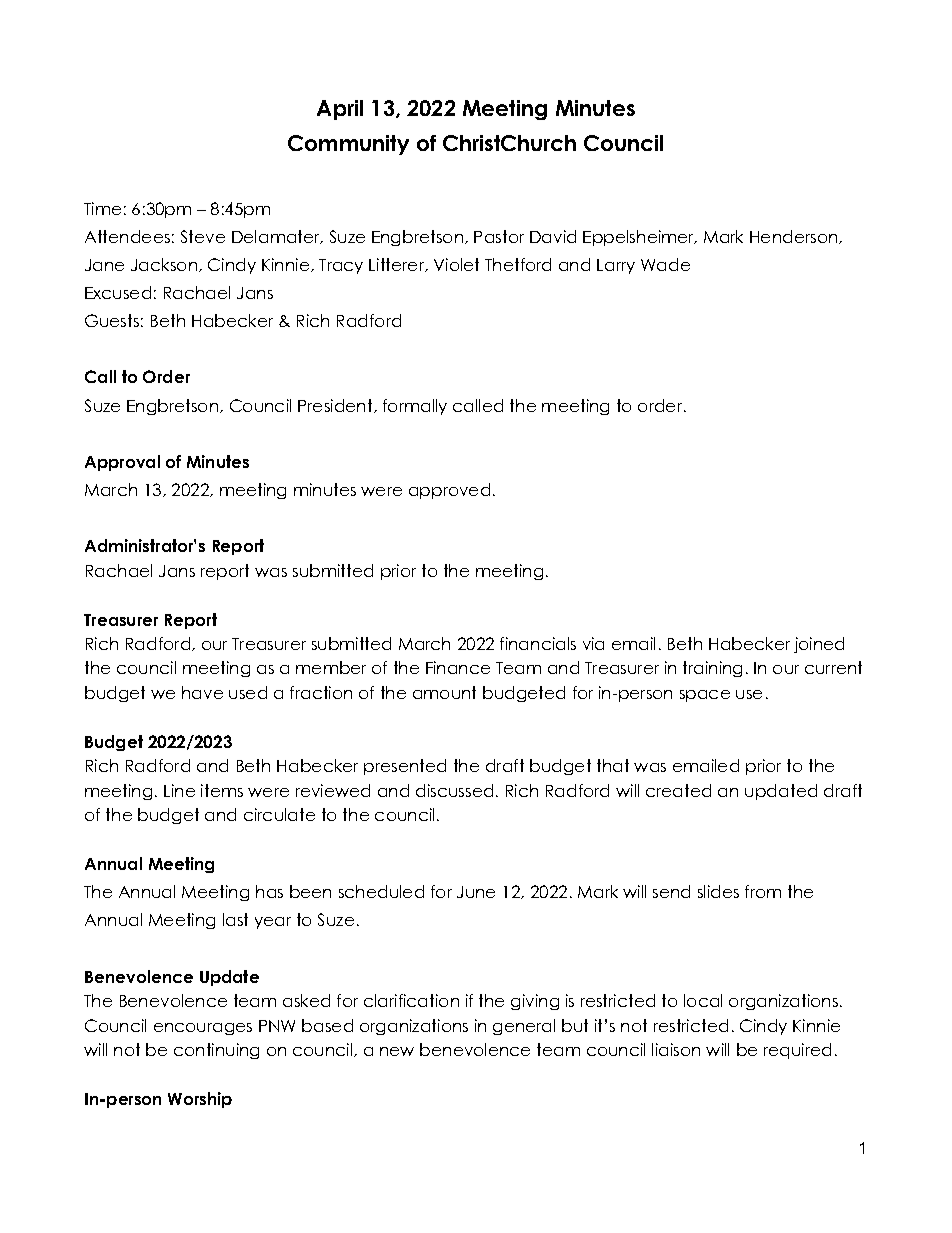 The width and height of the screenshot is (952, 1233). What do you see at coordinates (449, 491) in the screenshot?
I see `approved` at bounding box center [449, 491].
